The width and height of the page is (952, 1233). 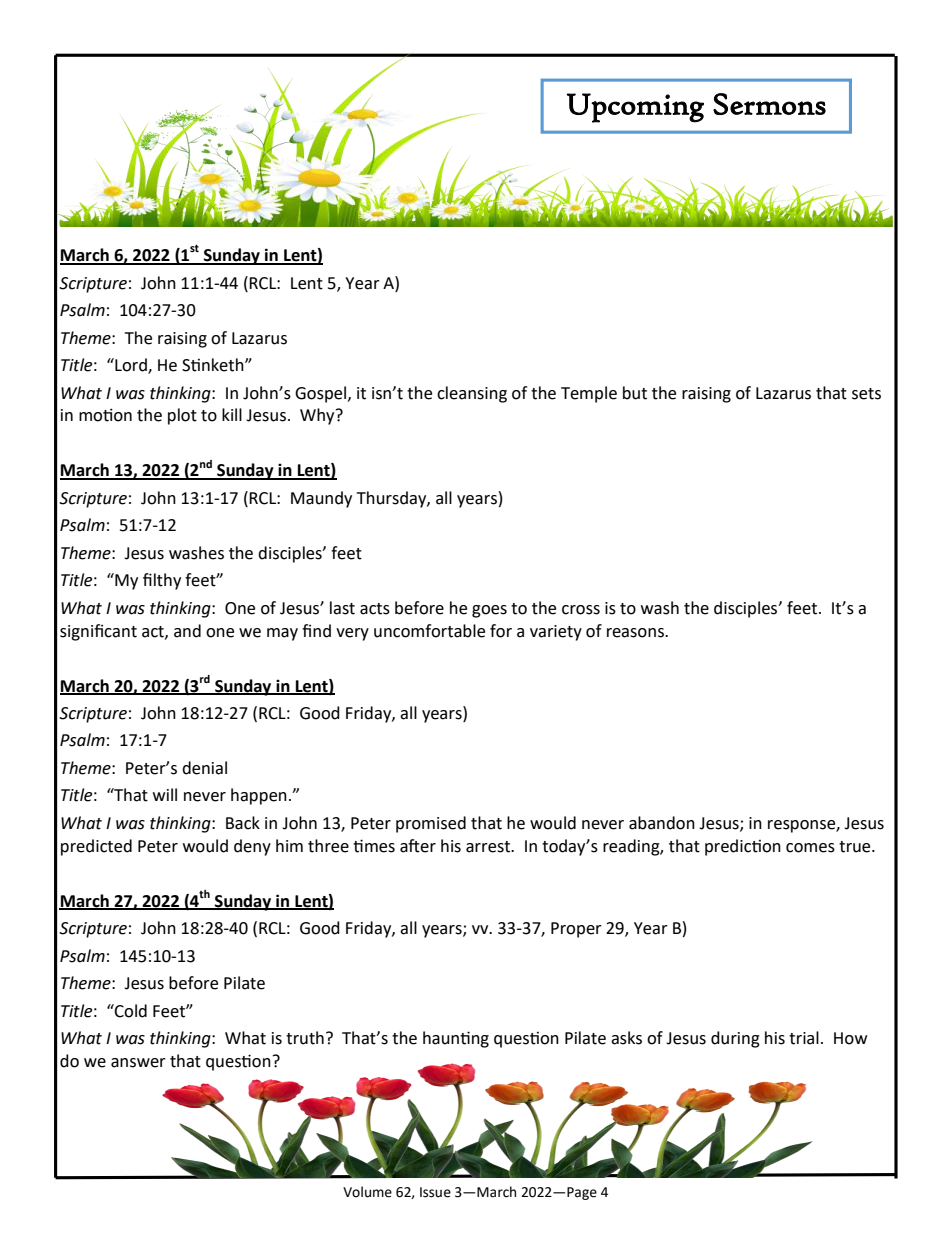 What do you see at coordinates (743, 847) in the page?
I see `prediction` at bounding box center [743, 847].
